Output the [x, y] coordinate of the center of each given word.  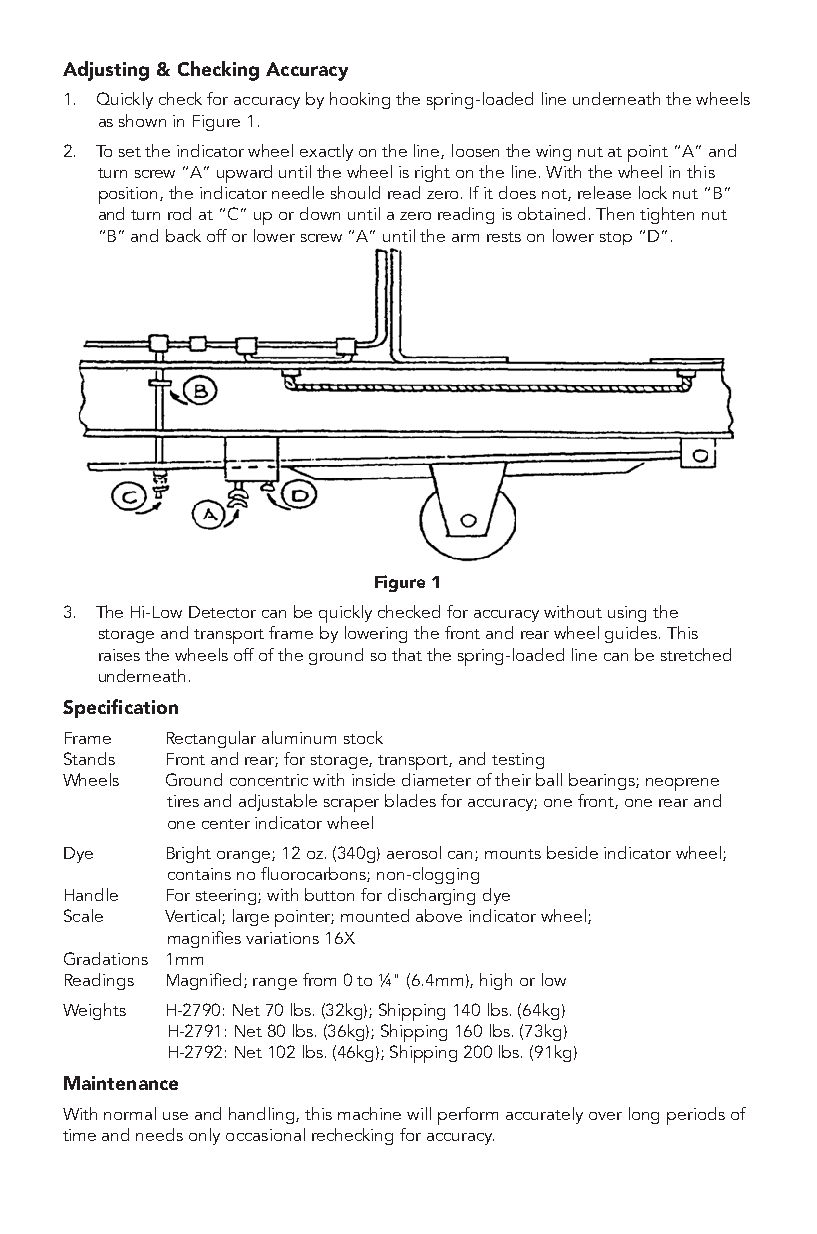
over [605, 1116]
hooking [360, 100]
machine [369, 1113]
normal [130, 1113]
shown [142, 120]
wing [553, 153]
